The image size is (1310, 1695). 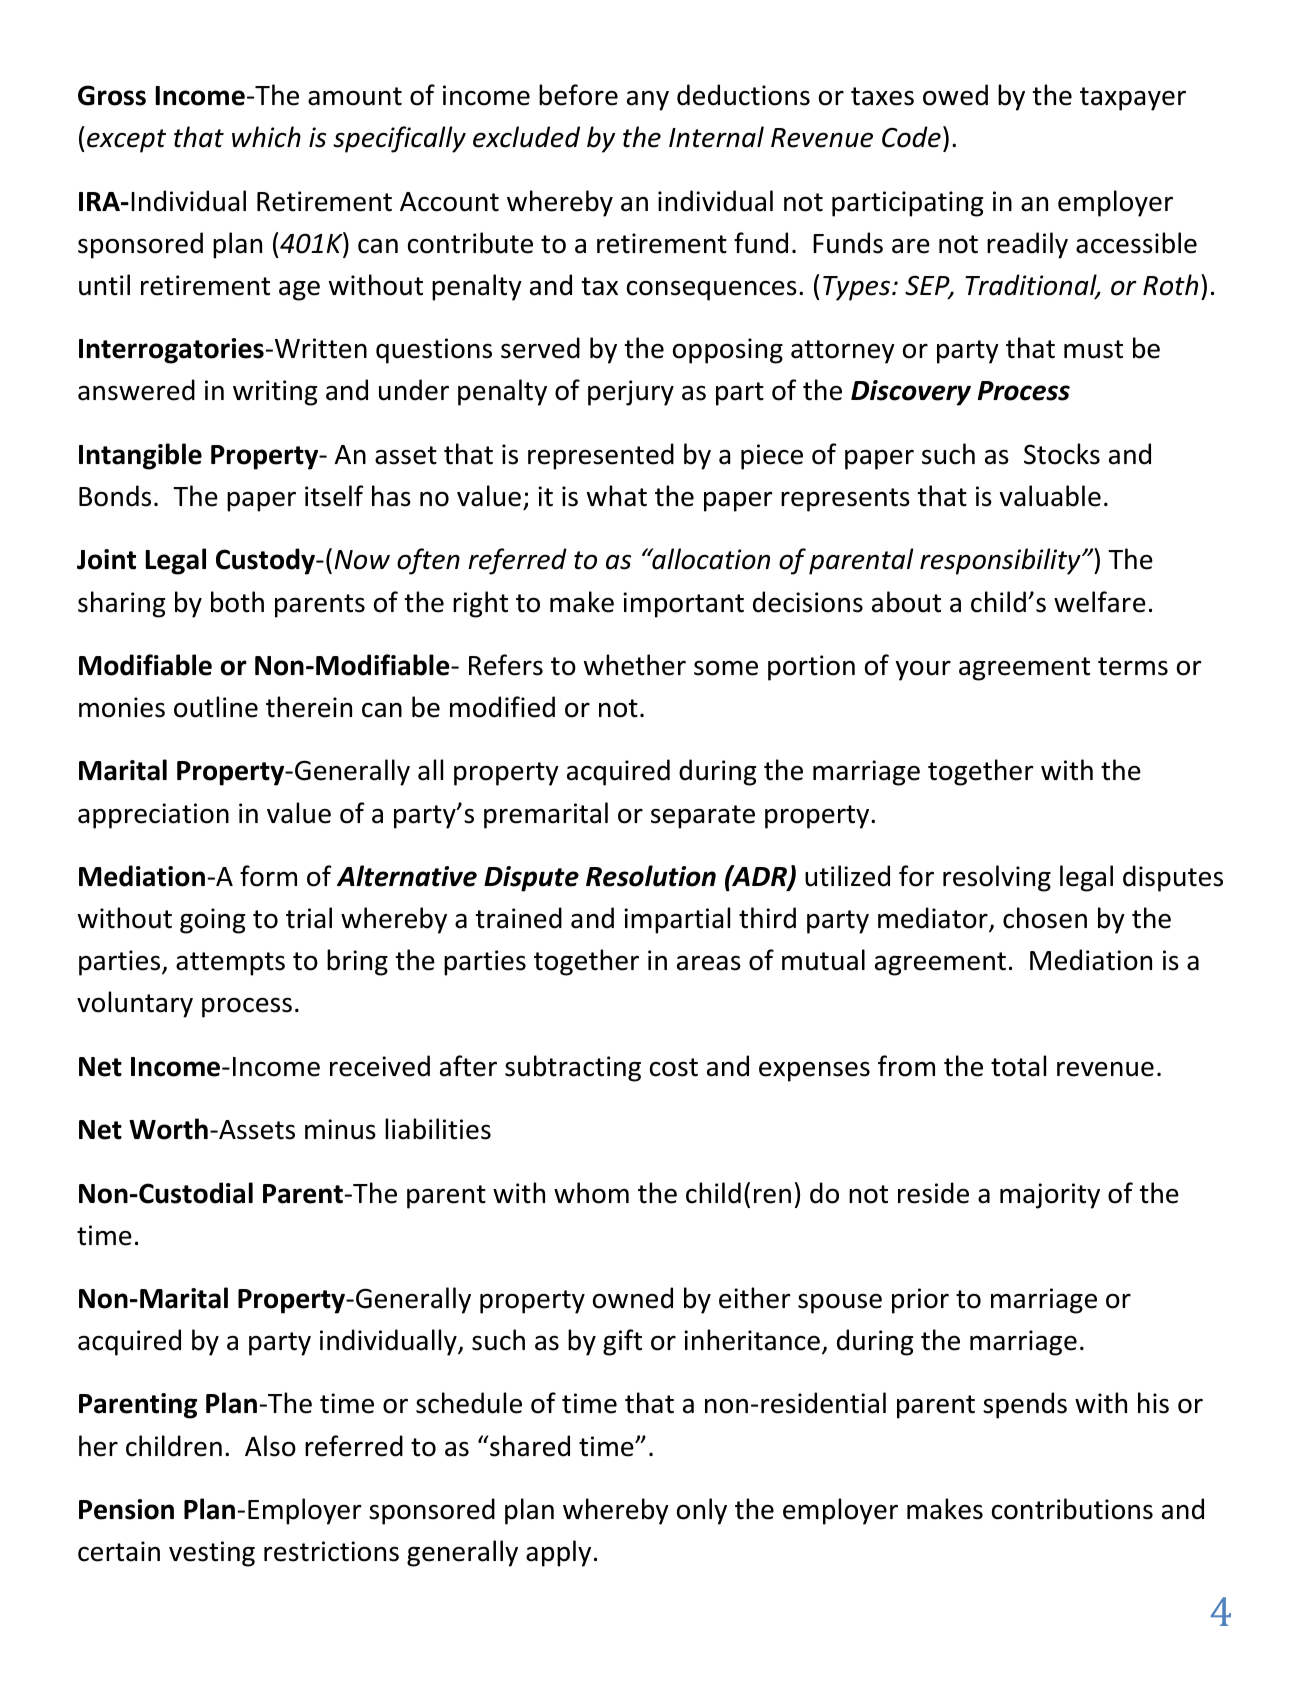 I want to click on vesting, so click(x=212, y=1554).
